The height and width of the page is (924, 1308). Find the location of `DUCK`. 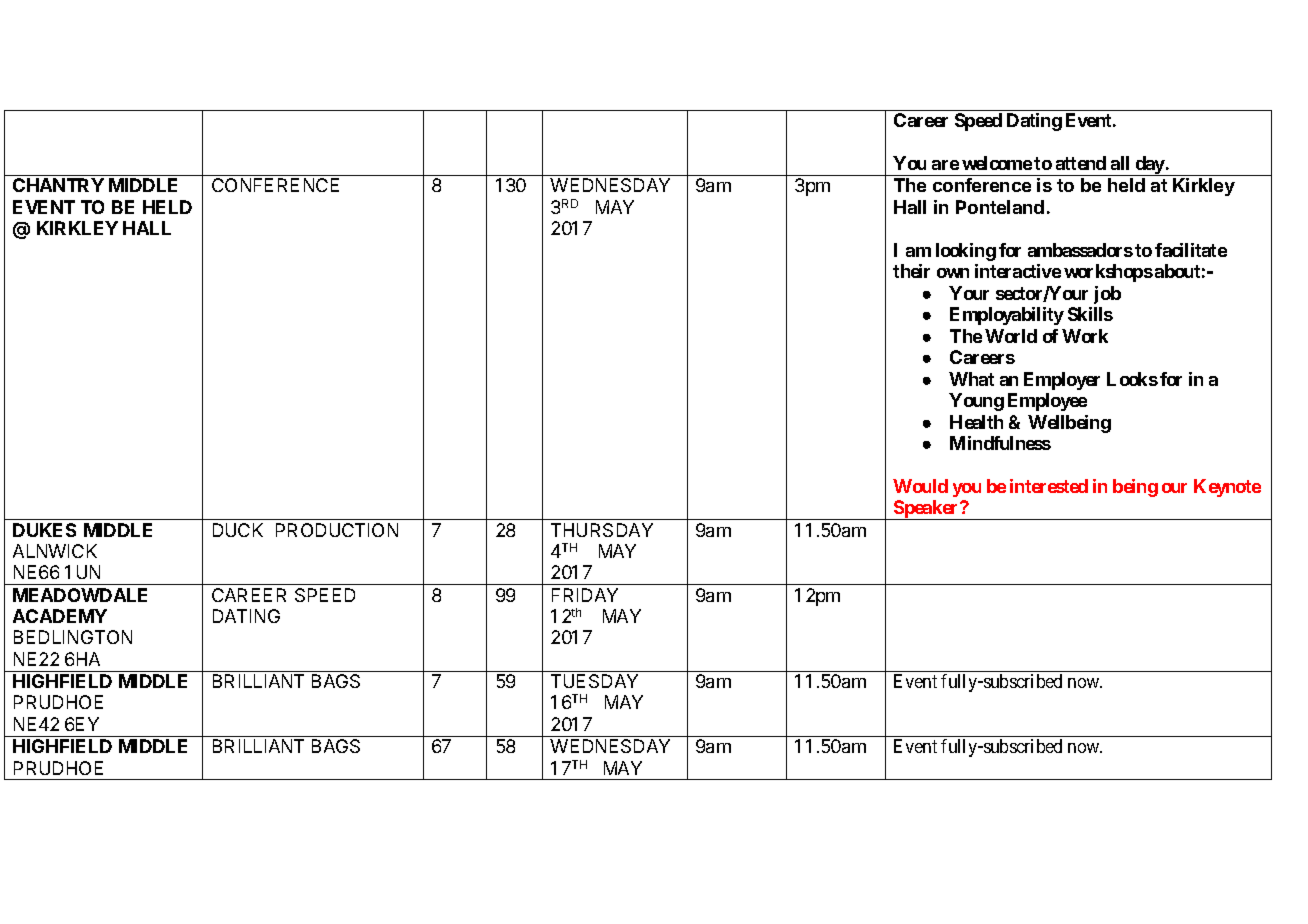

DUCK is located at coordinates (238, 530).
